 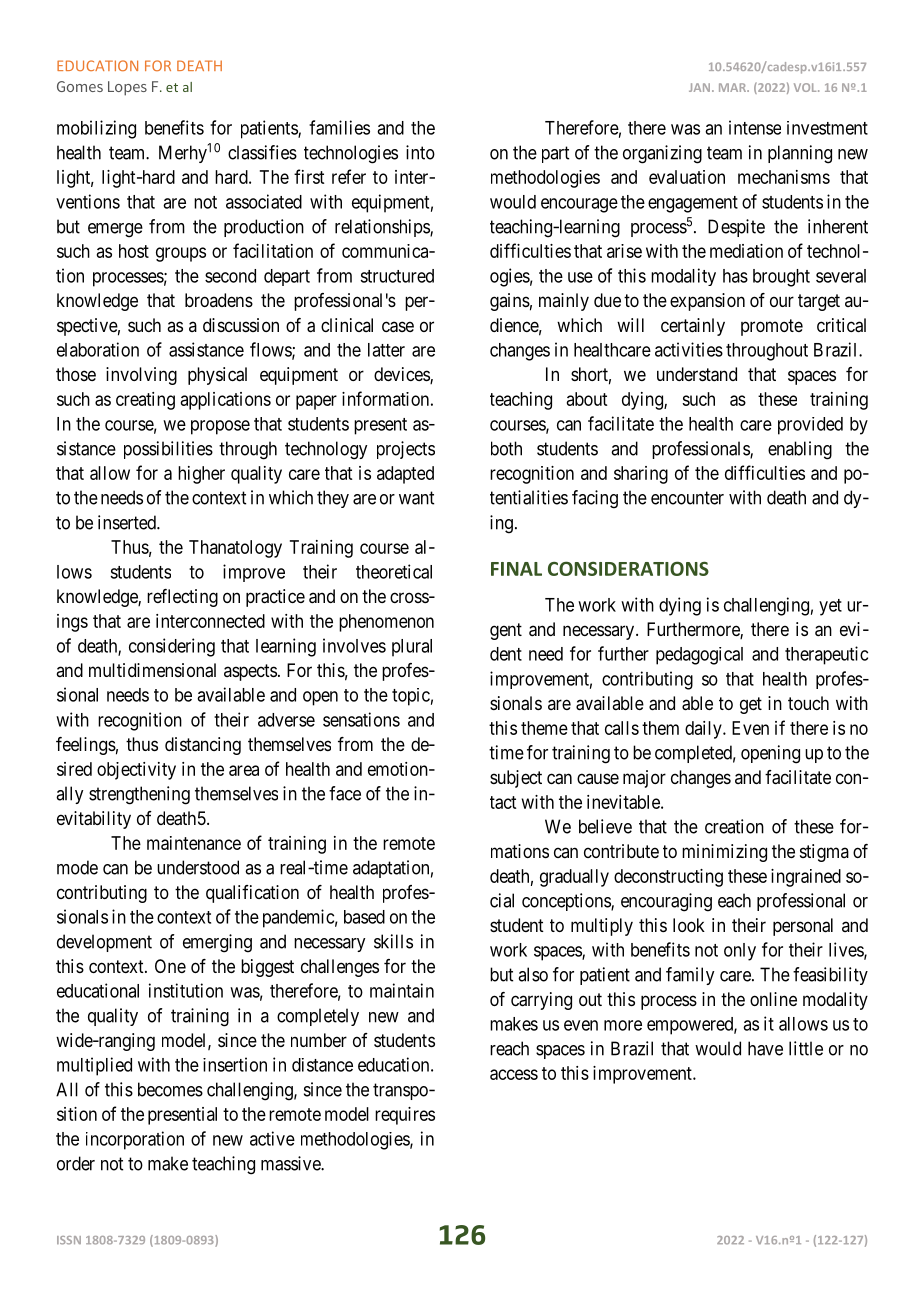 What do you see at coordinates (420, 152) in the screenshot?
I see `into` at bounding box center [420, 152].
